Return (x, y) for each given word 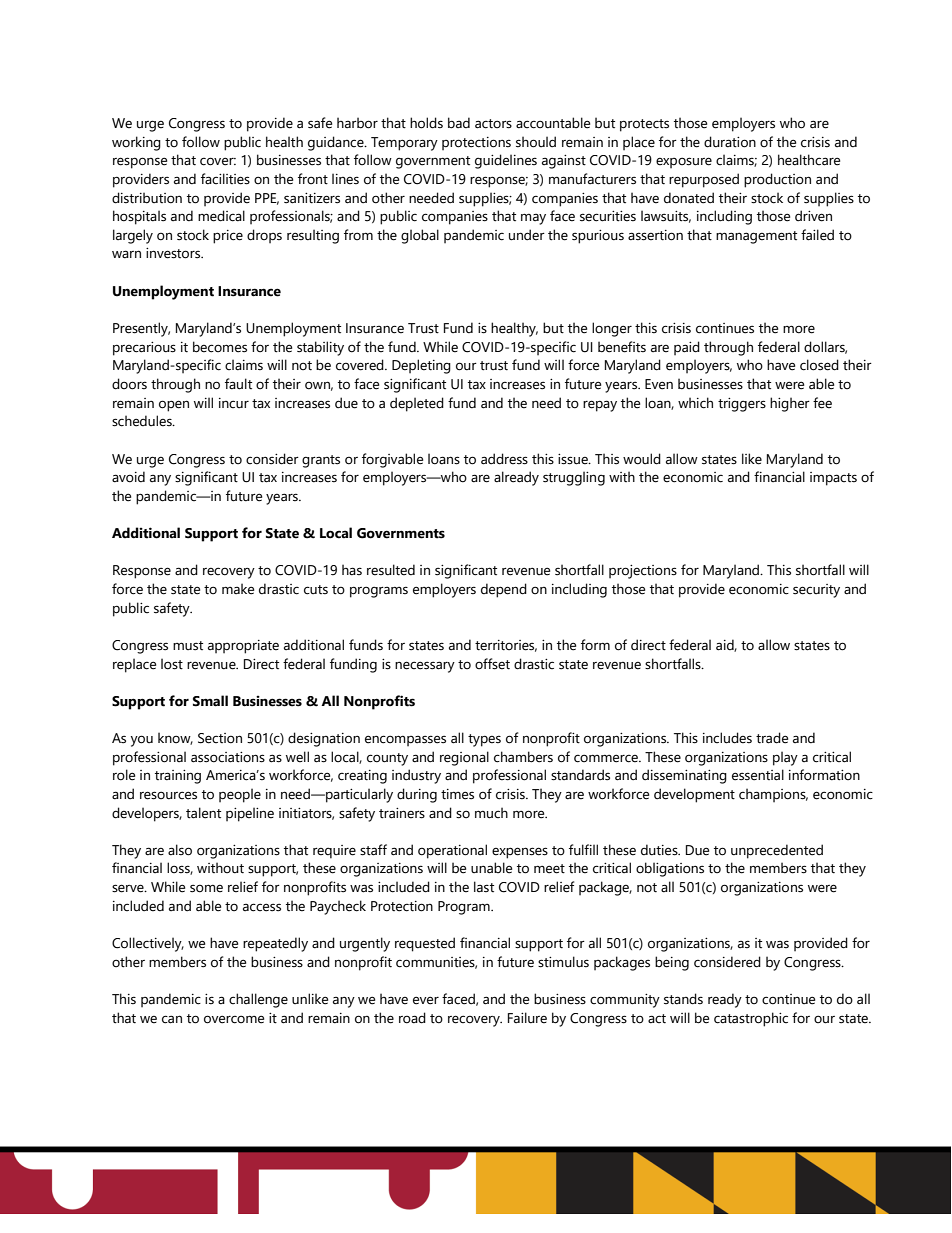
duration (730, 142)
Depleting (421, 366)
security (816, 591)
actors (493, 124)
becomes (220, 347)
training (178, 777)
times (457, 794)
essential (758, 775)
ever (426, 1000)
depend (504, 590)
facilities (225, 179)
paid (687, 348)
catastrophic (751, 1019)
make (238, 589)
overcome (234, 1019)
